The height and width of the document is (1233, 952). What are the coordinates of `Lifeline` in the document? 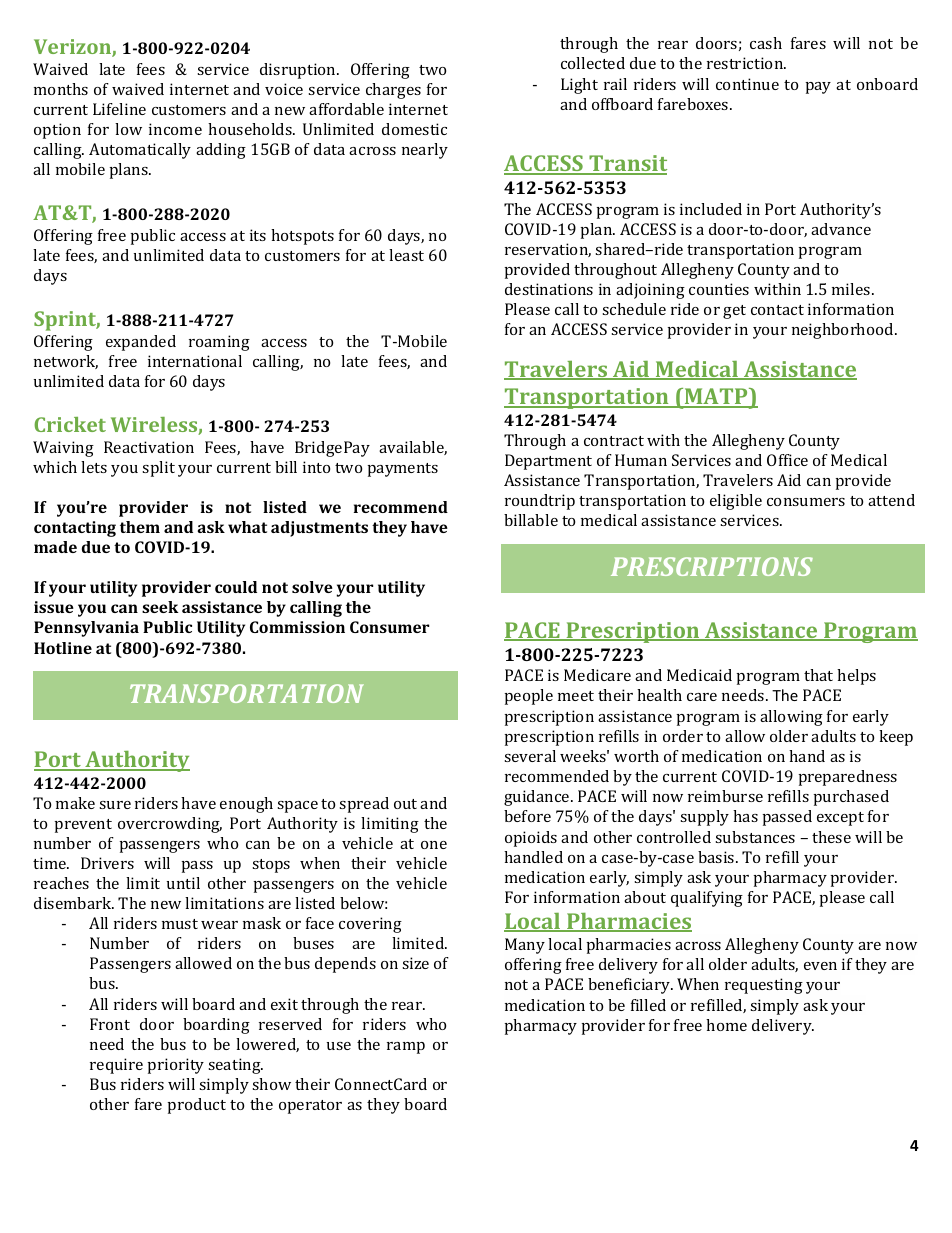 It's located at (119, 109).
